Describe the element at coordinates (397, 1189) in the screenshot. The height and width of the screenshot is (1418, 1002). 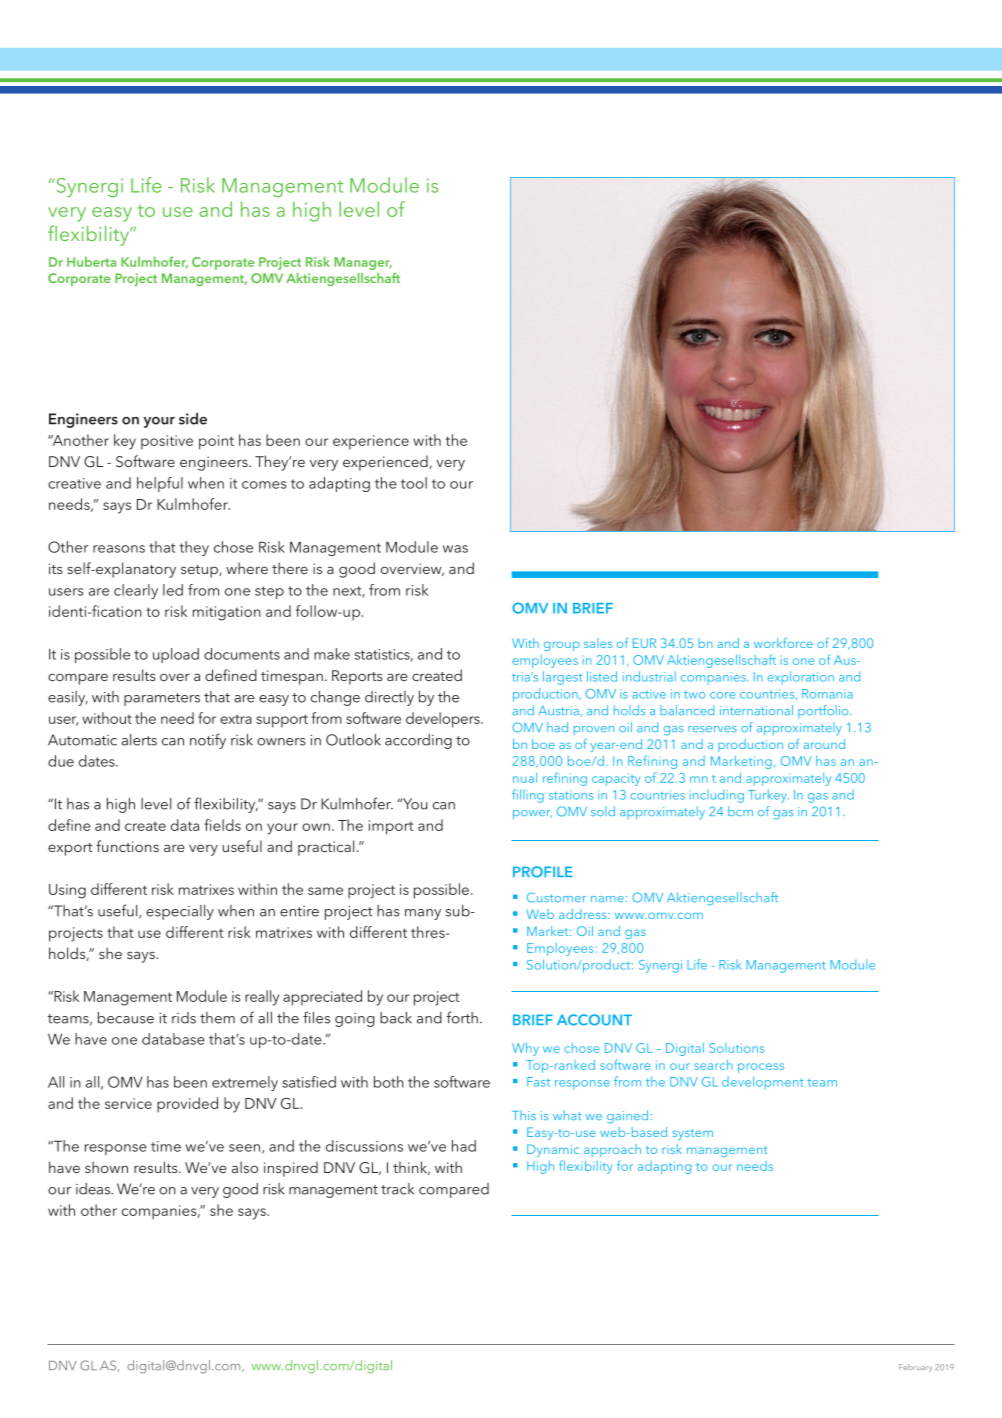
I see `track` at that location.
